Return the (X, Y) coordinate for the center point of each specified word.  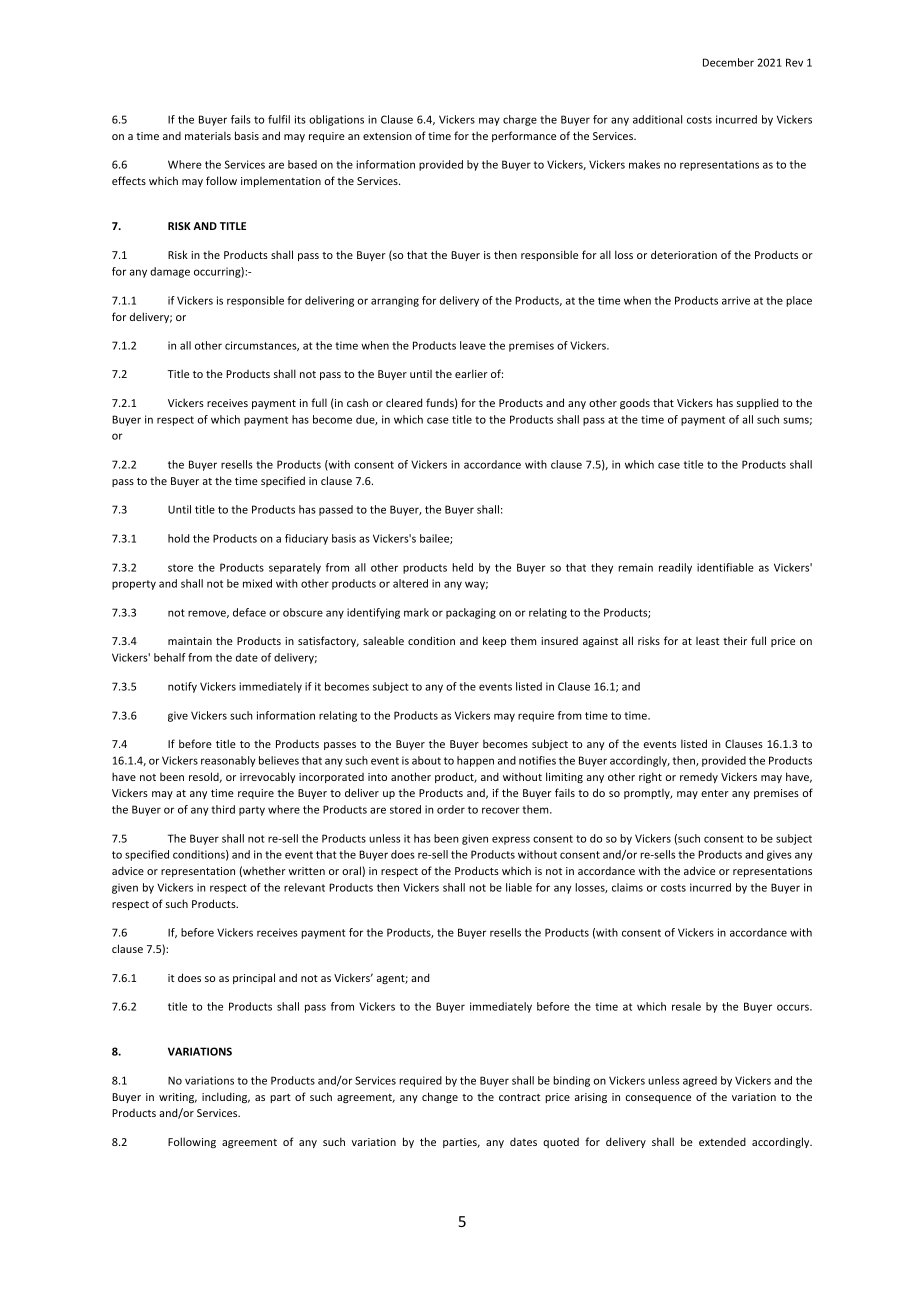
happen (475, 761)
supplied (757, 403)
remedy (699, 778)
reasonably (228, 761)
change (440, 1097)
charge (520, 120)
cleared (404, 402)
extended (722, 1141)
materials (208, 135)
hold (178, 538)
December (728, 62)
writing (178, 1098)
